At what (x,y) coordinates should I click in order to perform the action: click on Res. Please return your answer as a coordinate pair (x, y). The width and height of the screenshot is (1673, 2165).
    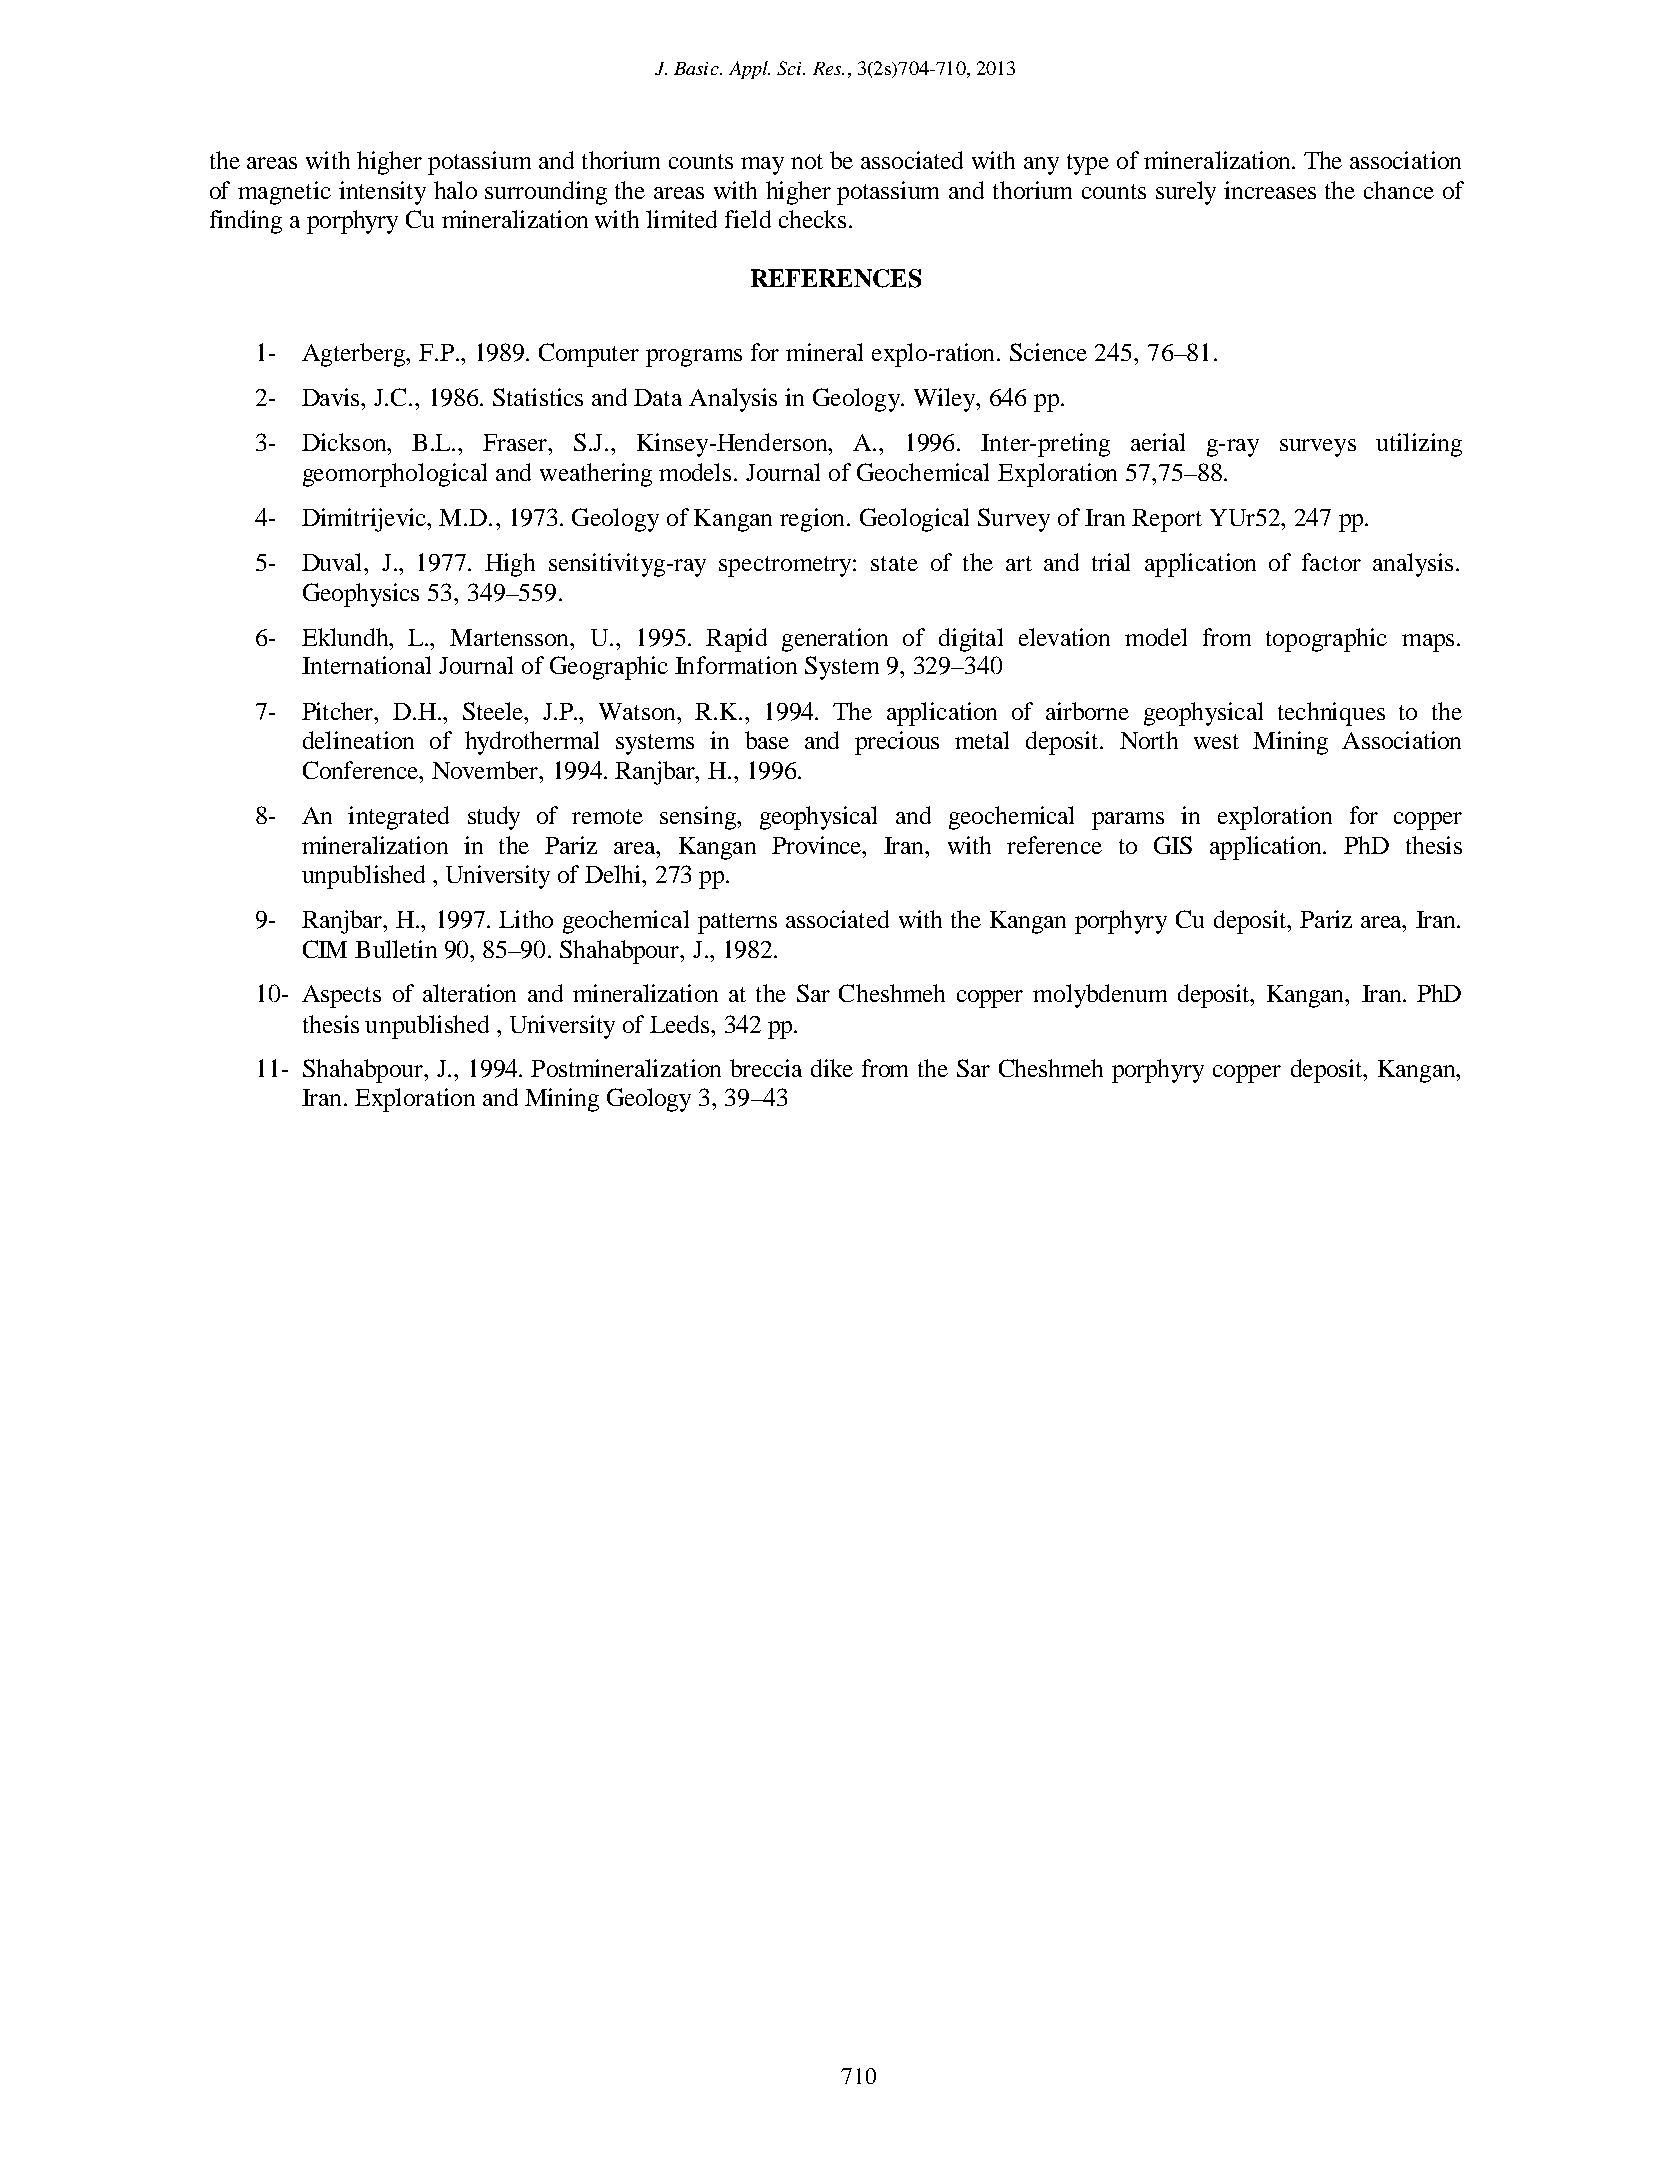
    Looking at the image, I should click on (828, 68).
